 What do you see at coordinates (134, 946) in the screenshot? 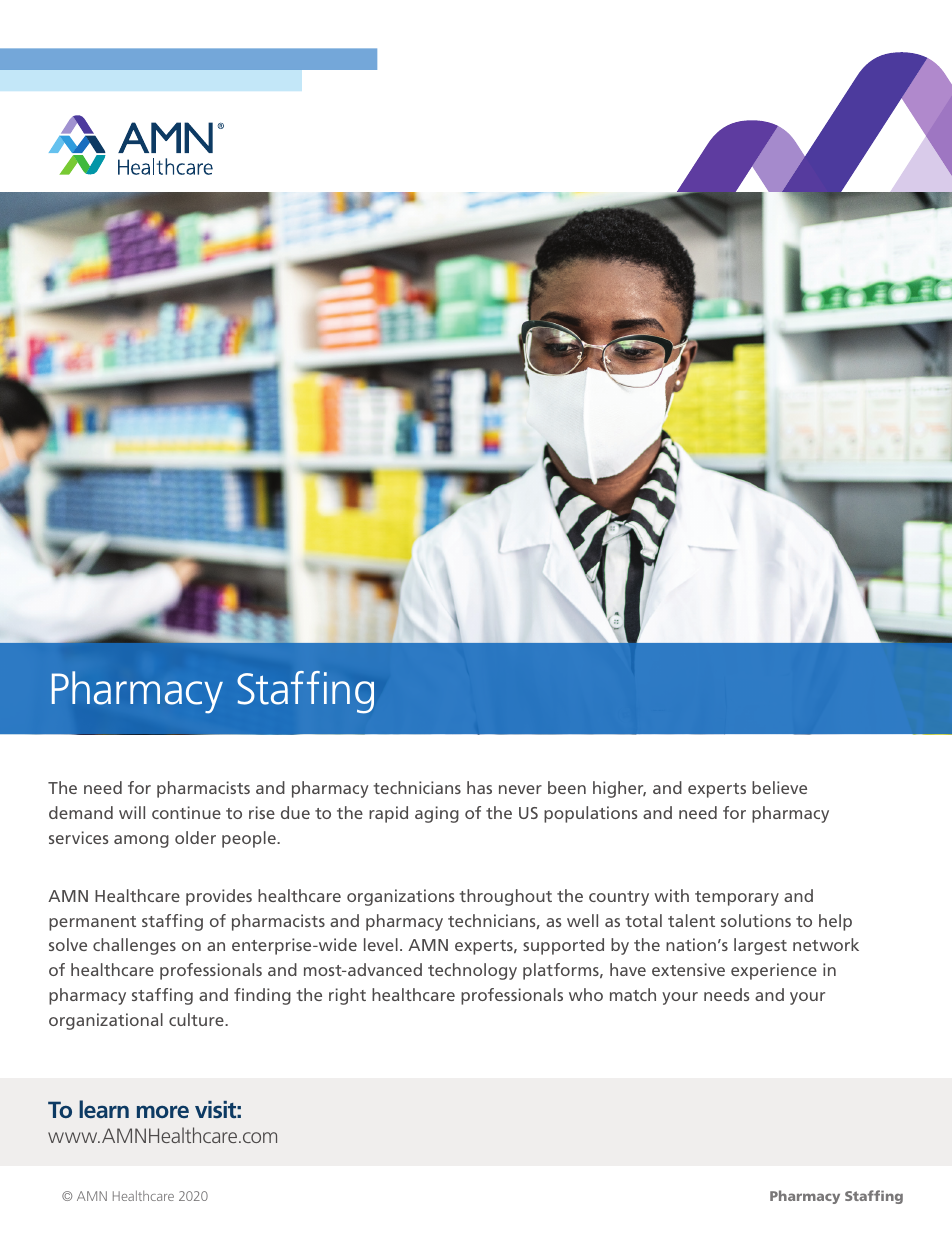
I see `challenges` at bounding box center [134, 946].
